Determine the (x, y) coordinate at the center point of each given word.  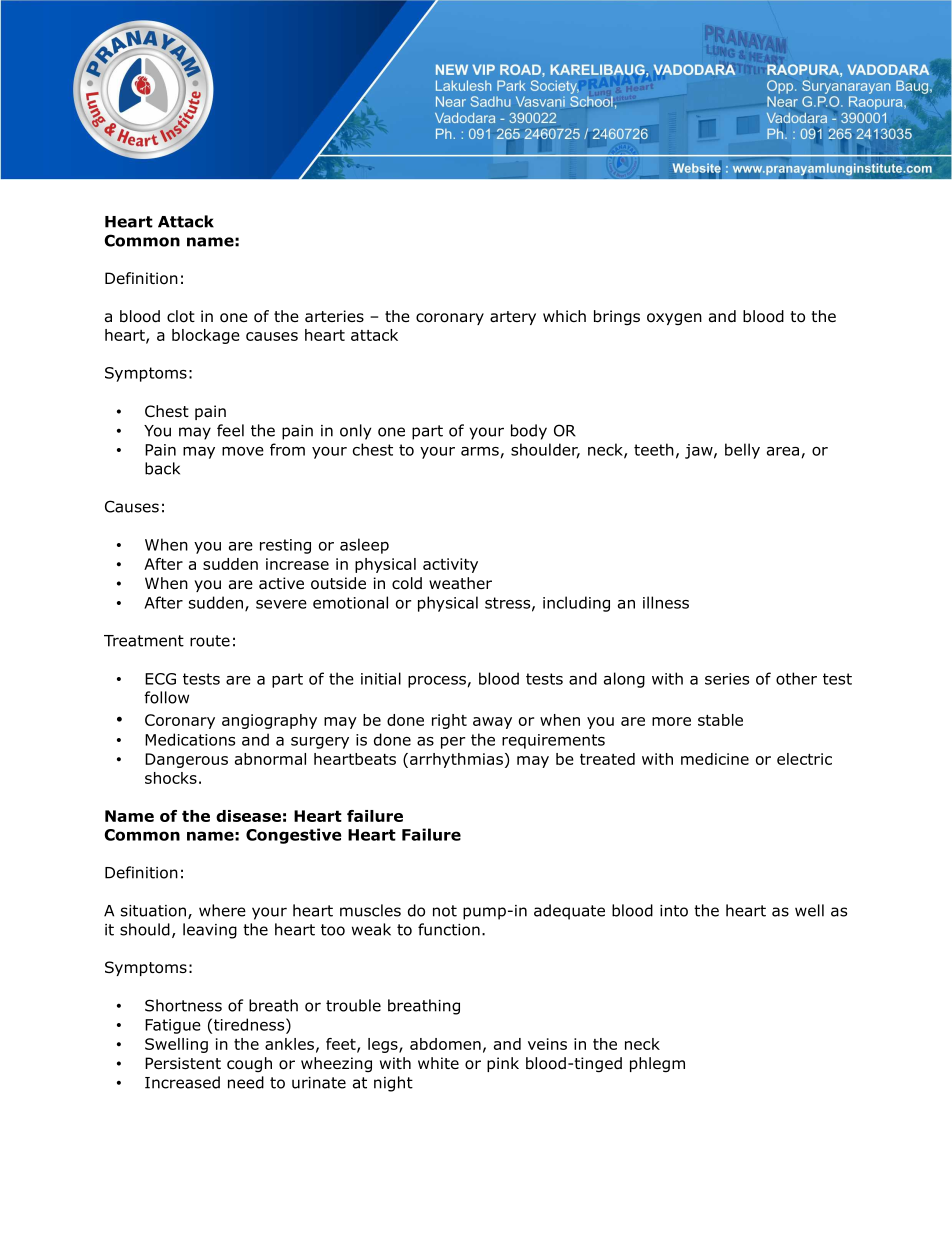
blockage (206, 336)
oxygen (674, 319)
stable (720, 720)
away (492, 723)
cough (249, 1064)
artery (513, 318)
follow (166, 697)
